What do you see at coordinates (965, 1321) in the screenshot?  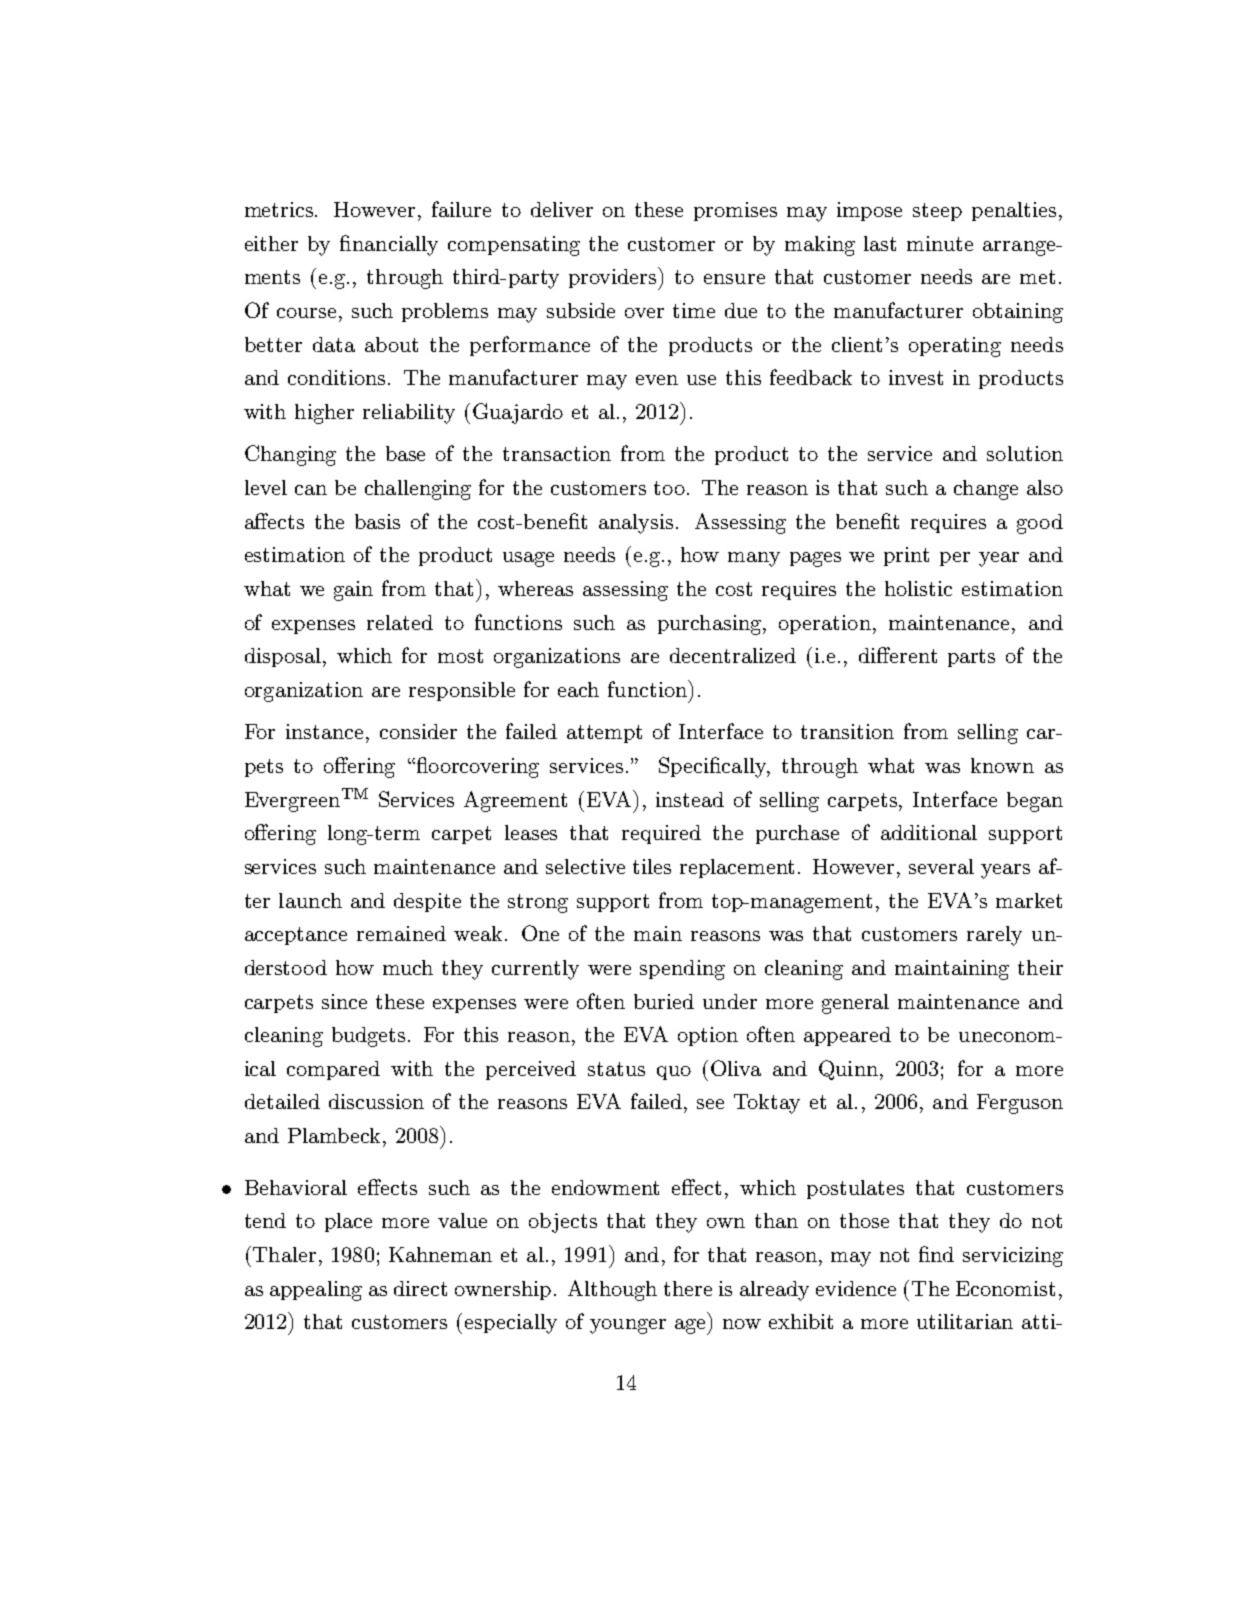 I see `utilitarian` at bounding box center [965, 1321].
